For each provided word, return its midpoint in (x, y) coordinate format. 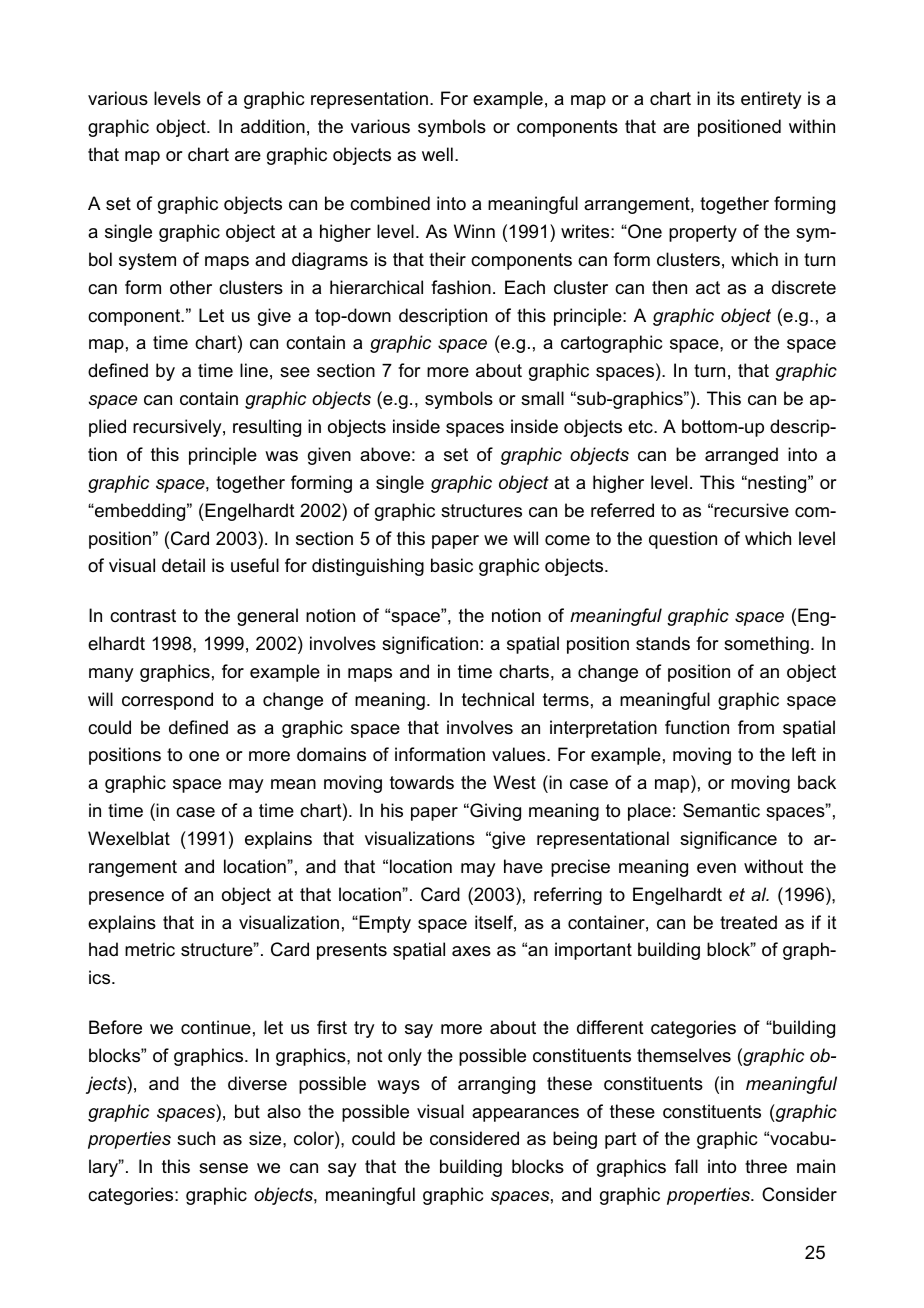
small (542, 398)
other (191, 287)
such (196, 1138)
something (766, 645)
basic (452, 565)
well (437, 154)
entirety (771, 100)
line (254, 370)
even (716, 868)
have (523, 866)
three (766, 1166)
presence (126, 898)
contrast (143, 616)
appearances (525, 1115)
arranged (741, 456)
